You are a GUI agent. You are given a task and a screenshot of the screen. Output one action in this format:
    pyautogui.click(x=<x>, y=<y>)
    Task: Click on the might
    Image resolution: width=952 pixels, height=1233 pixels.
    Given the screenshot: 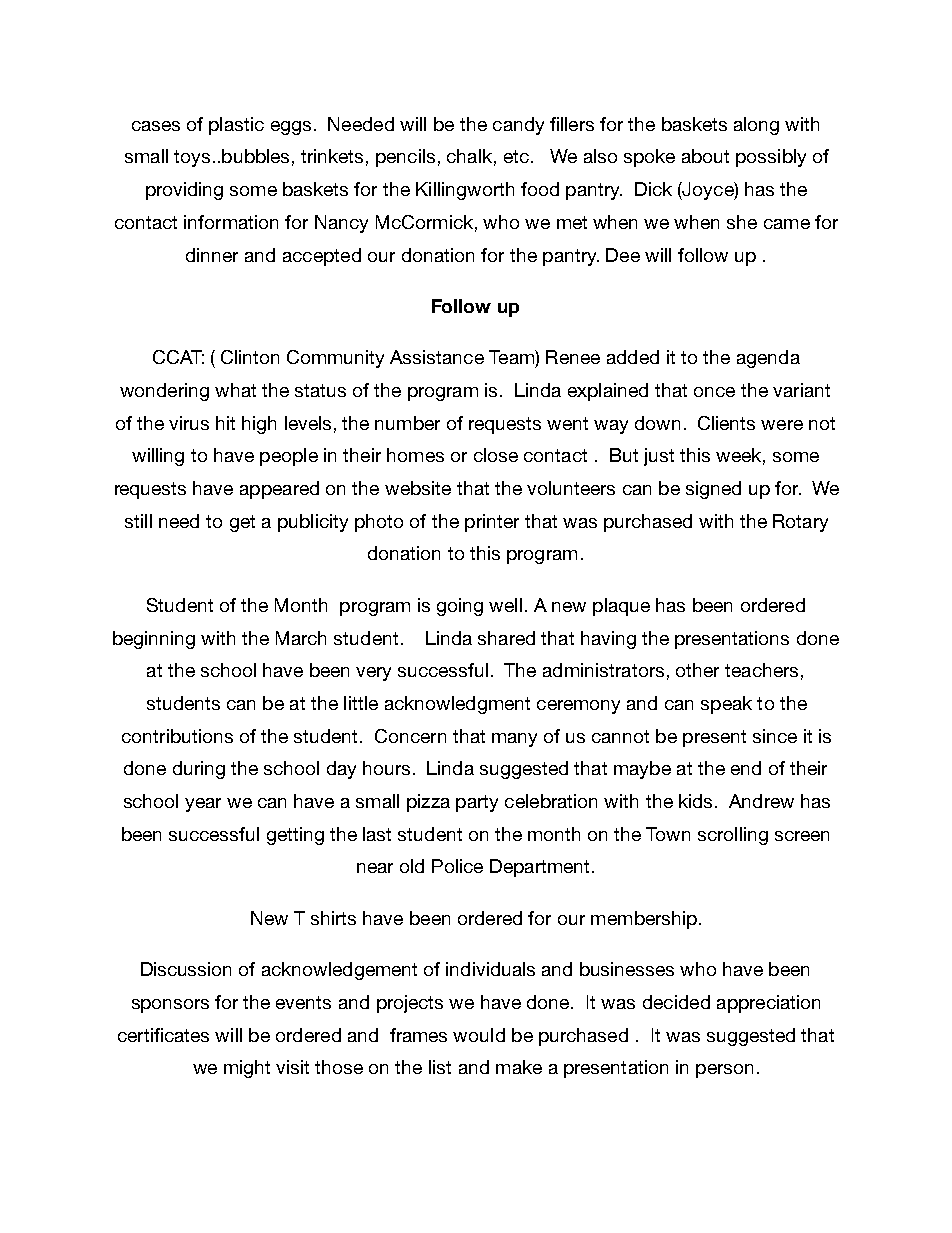 What is the action you would take?
    pyautogui.click(x=247, y=1069)
